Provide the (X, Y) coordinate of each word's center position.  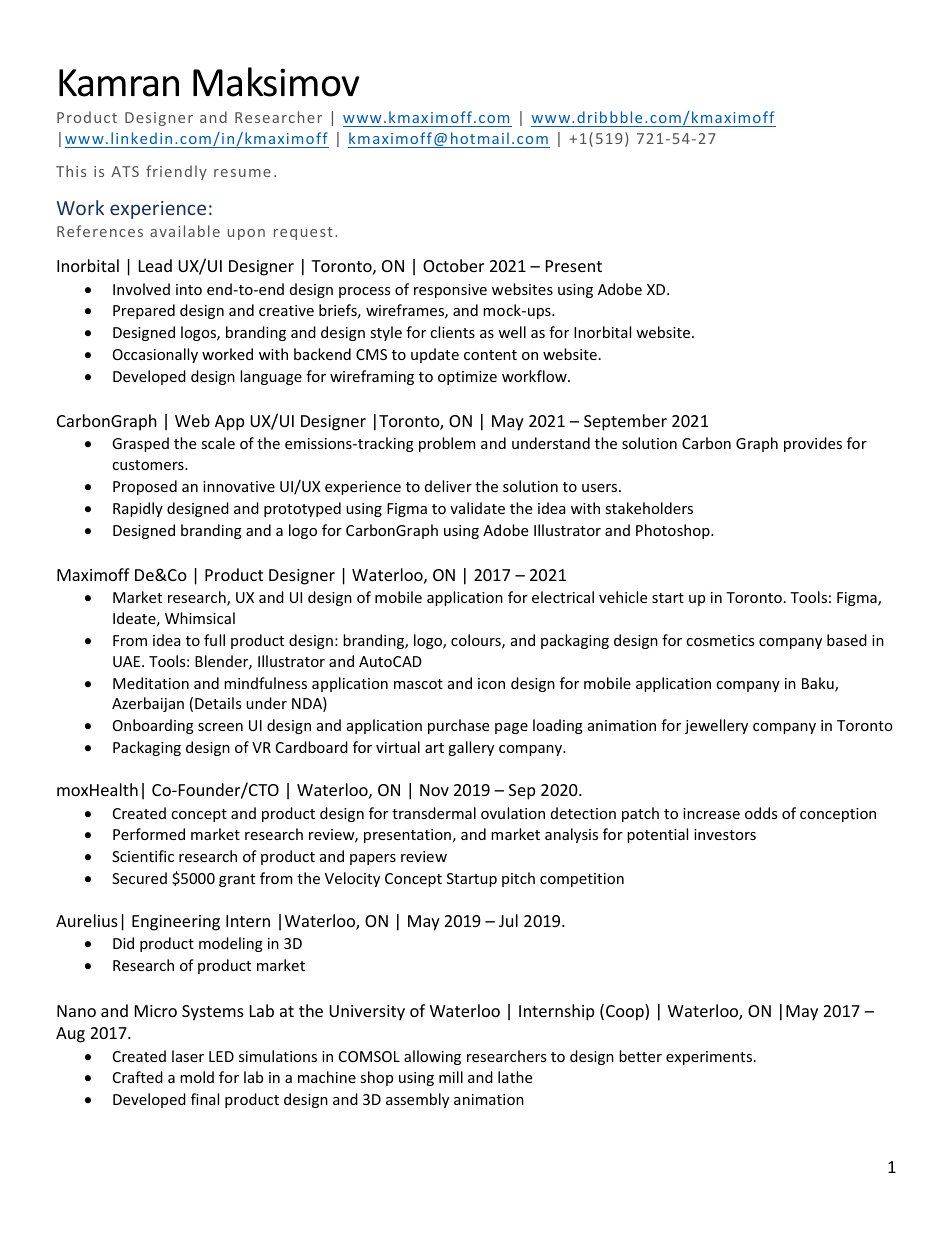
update (435, 355)
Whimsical (200, 618)
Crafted (138, 1077)
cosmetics (720, 640)
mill (451, 1077)
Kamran (119, 83)
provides (813, 444)
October (453, 265)
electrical (563, 597)
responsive (450, 291)
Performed (149, 834)
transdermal (434, 813)
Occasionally (155, 355)
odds (761, 813)
